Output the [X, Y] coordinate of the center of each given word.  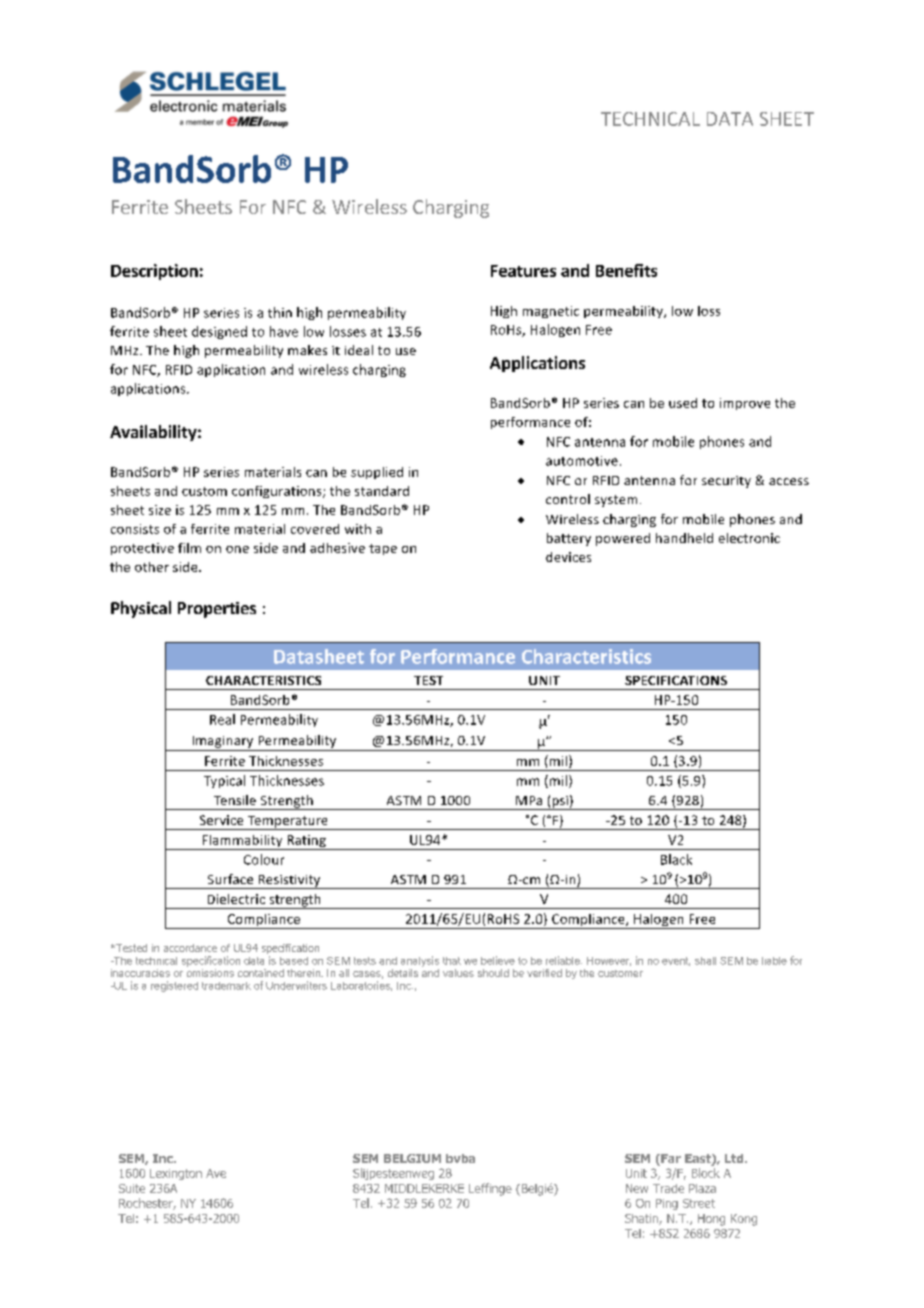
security [726, 482]
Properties [217, 610]
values [458, 973]
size [160, 510]
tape [383, 549]
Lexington [176, 1174]
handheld [684, 538]
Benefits [626, 270]
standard [382, 491]
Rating [306, 842]
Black [676, 859]
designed [219, 332]
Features [523, 271]
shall [705, 961]
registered [174, 986]
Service [221, 820]
